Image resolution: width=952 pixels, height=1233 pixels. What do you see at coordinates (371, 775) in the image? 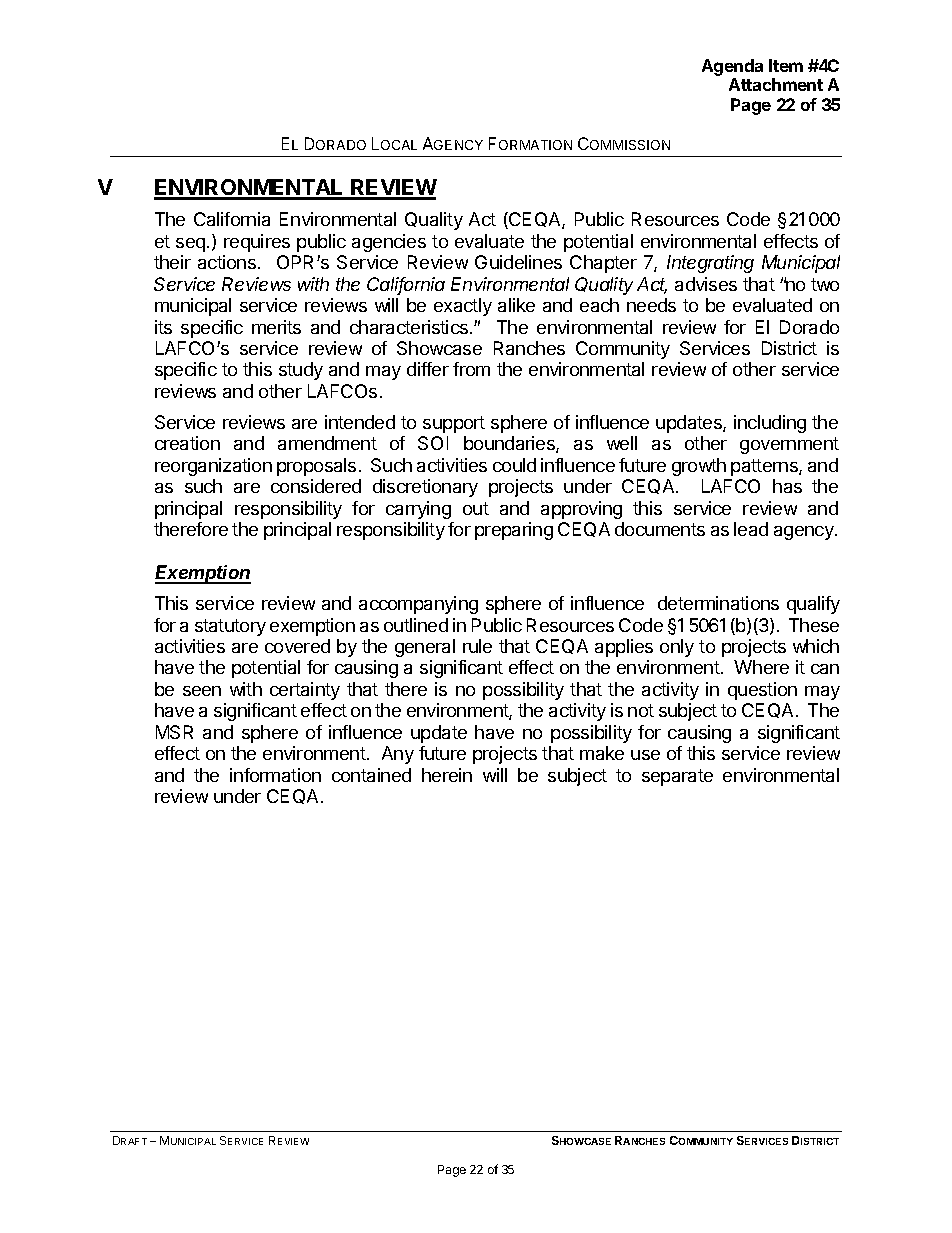
I see `contained` at bounding box center [371, 775].
